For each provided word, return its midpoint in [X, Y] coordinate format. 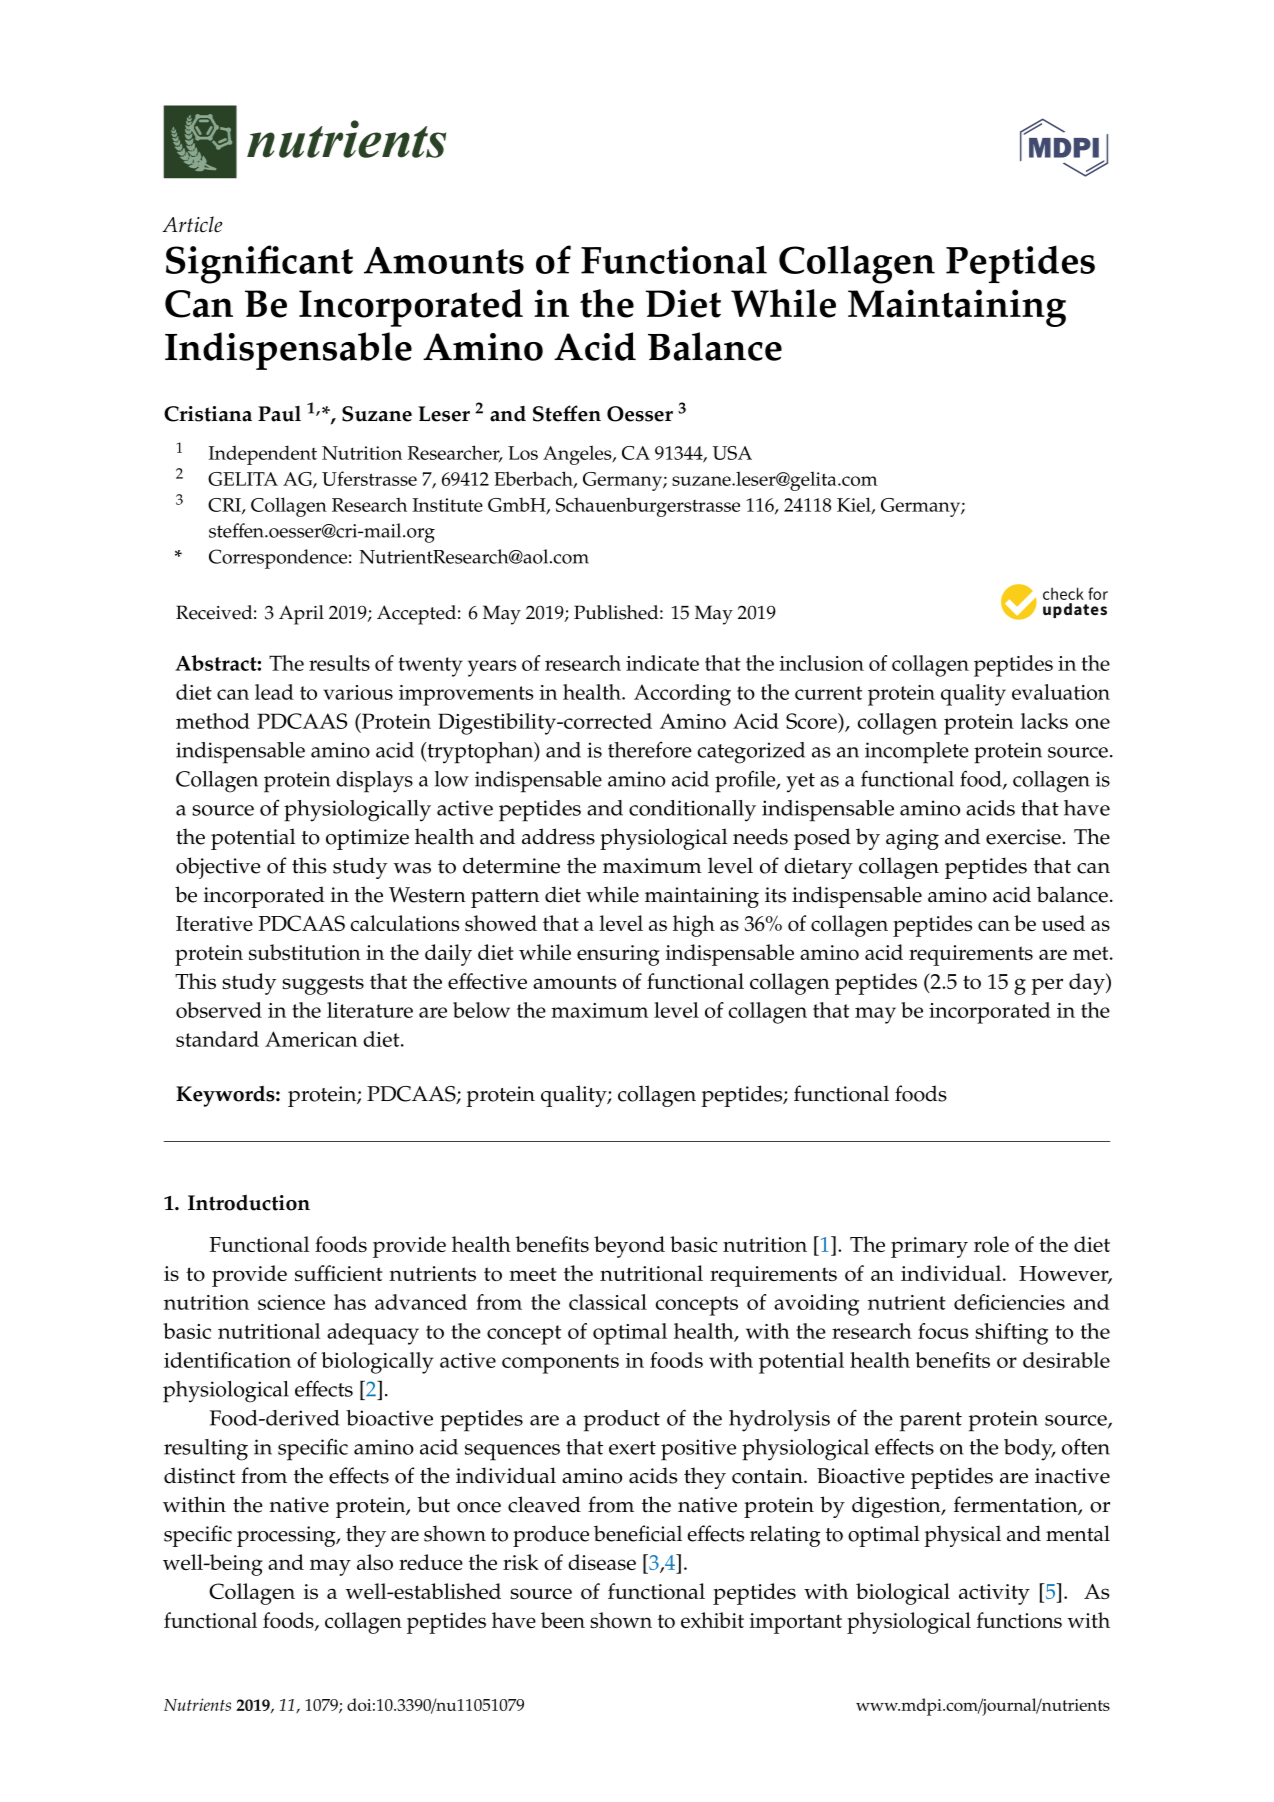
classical [608, 1302]
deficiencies [1009, 1302]
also [375, 1562]
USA [732, 453]
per [1047, 986]
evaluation [1061, 692]
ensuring [618, 955]
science [291, 1302]
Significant [259, 264]
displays [374, 782]
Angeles [578, 455]
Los [523, 453]
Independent [263, 455]
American [311, 1039]
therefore [650, 749]
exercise [1023, 837]
